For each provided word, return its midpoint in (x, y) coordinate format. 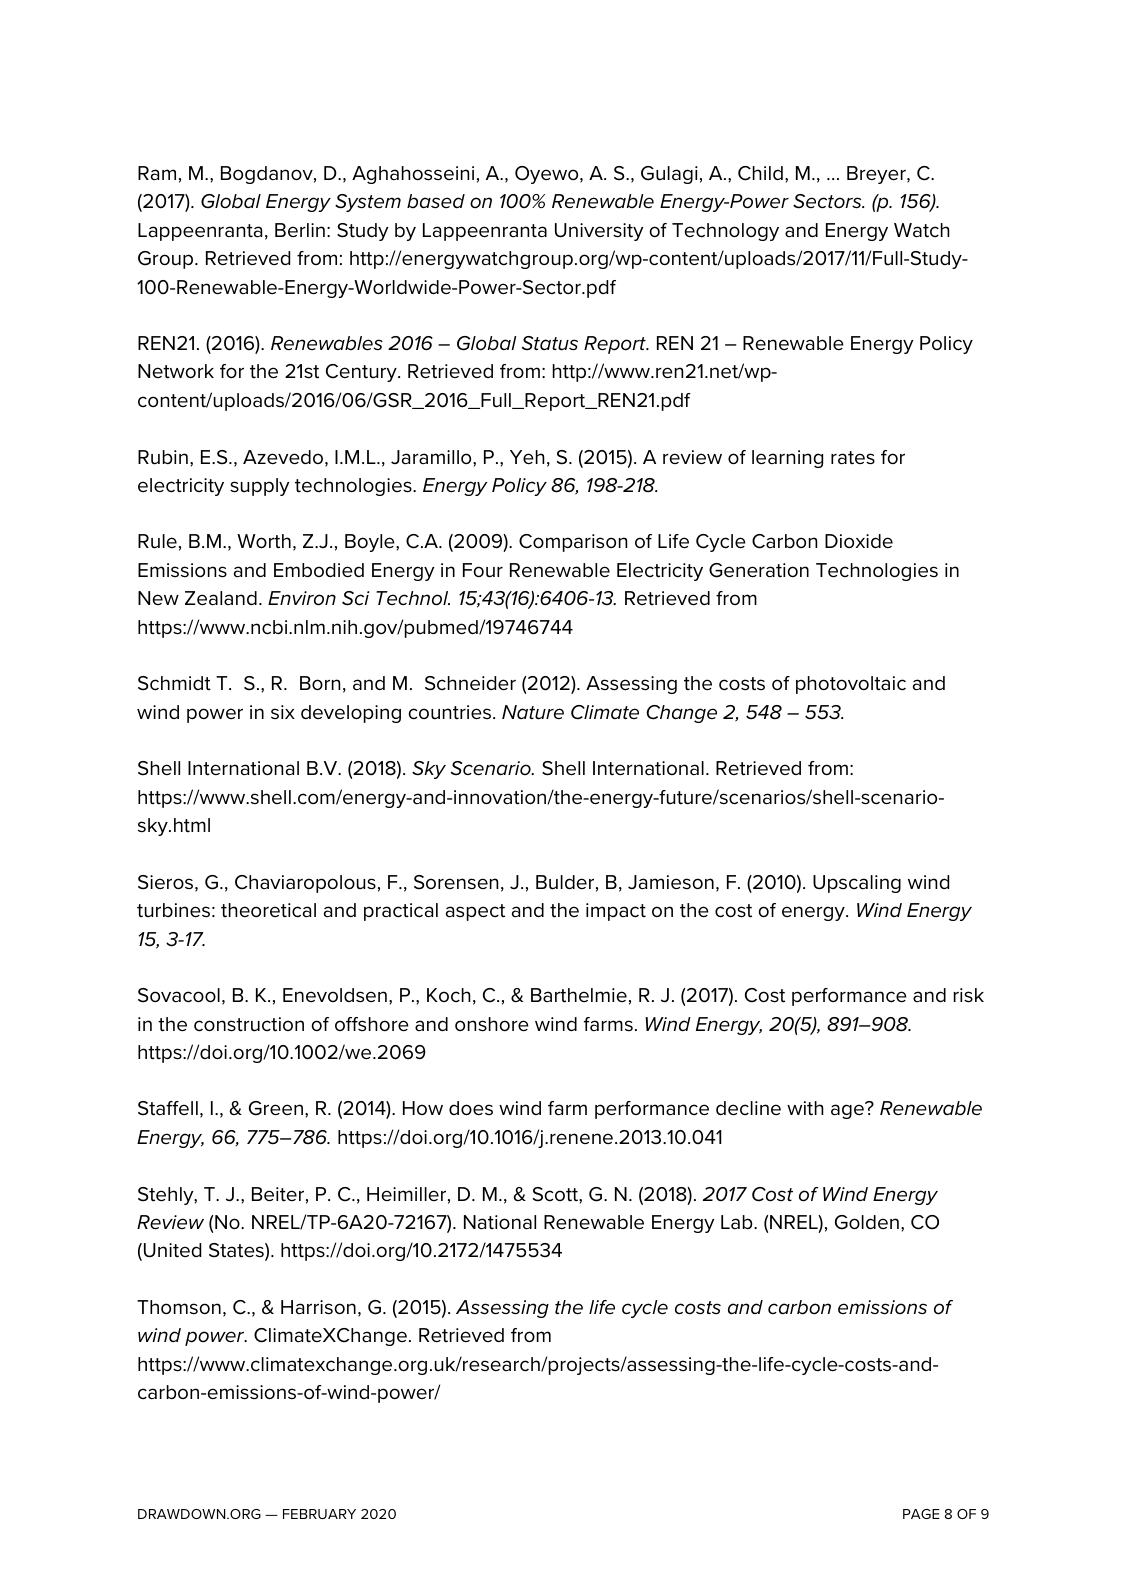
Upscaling (857, 884)
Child (760, 173)
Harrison (318, 1307)
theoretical (268, 910)
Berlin (300, 230)
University (599, 232)
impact (616, 912)
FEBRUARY (319, 1514)
